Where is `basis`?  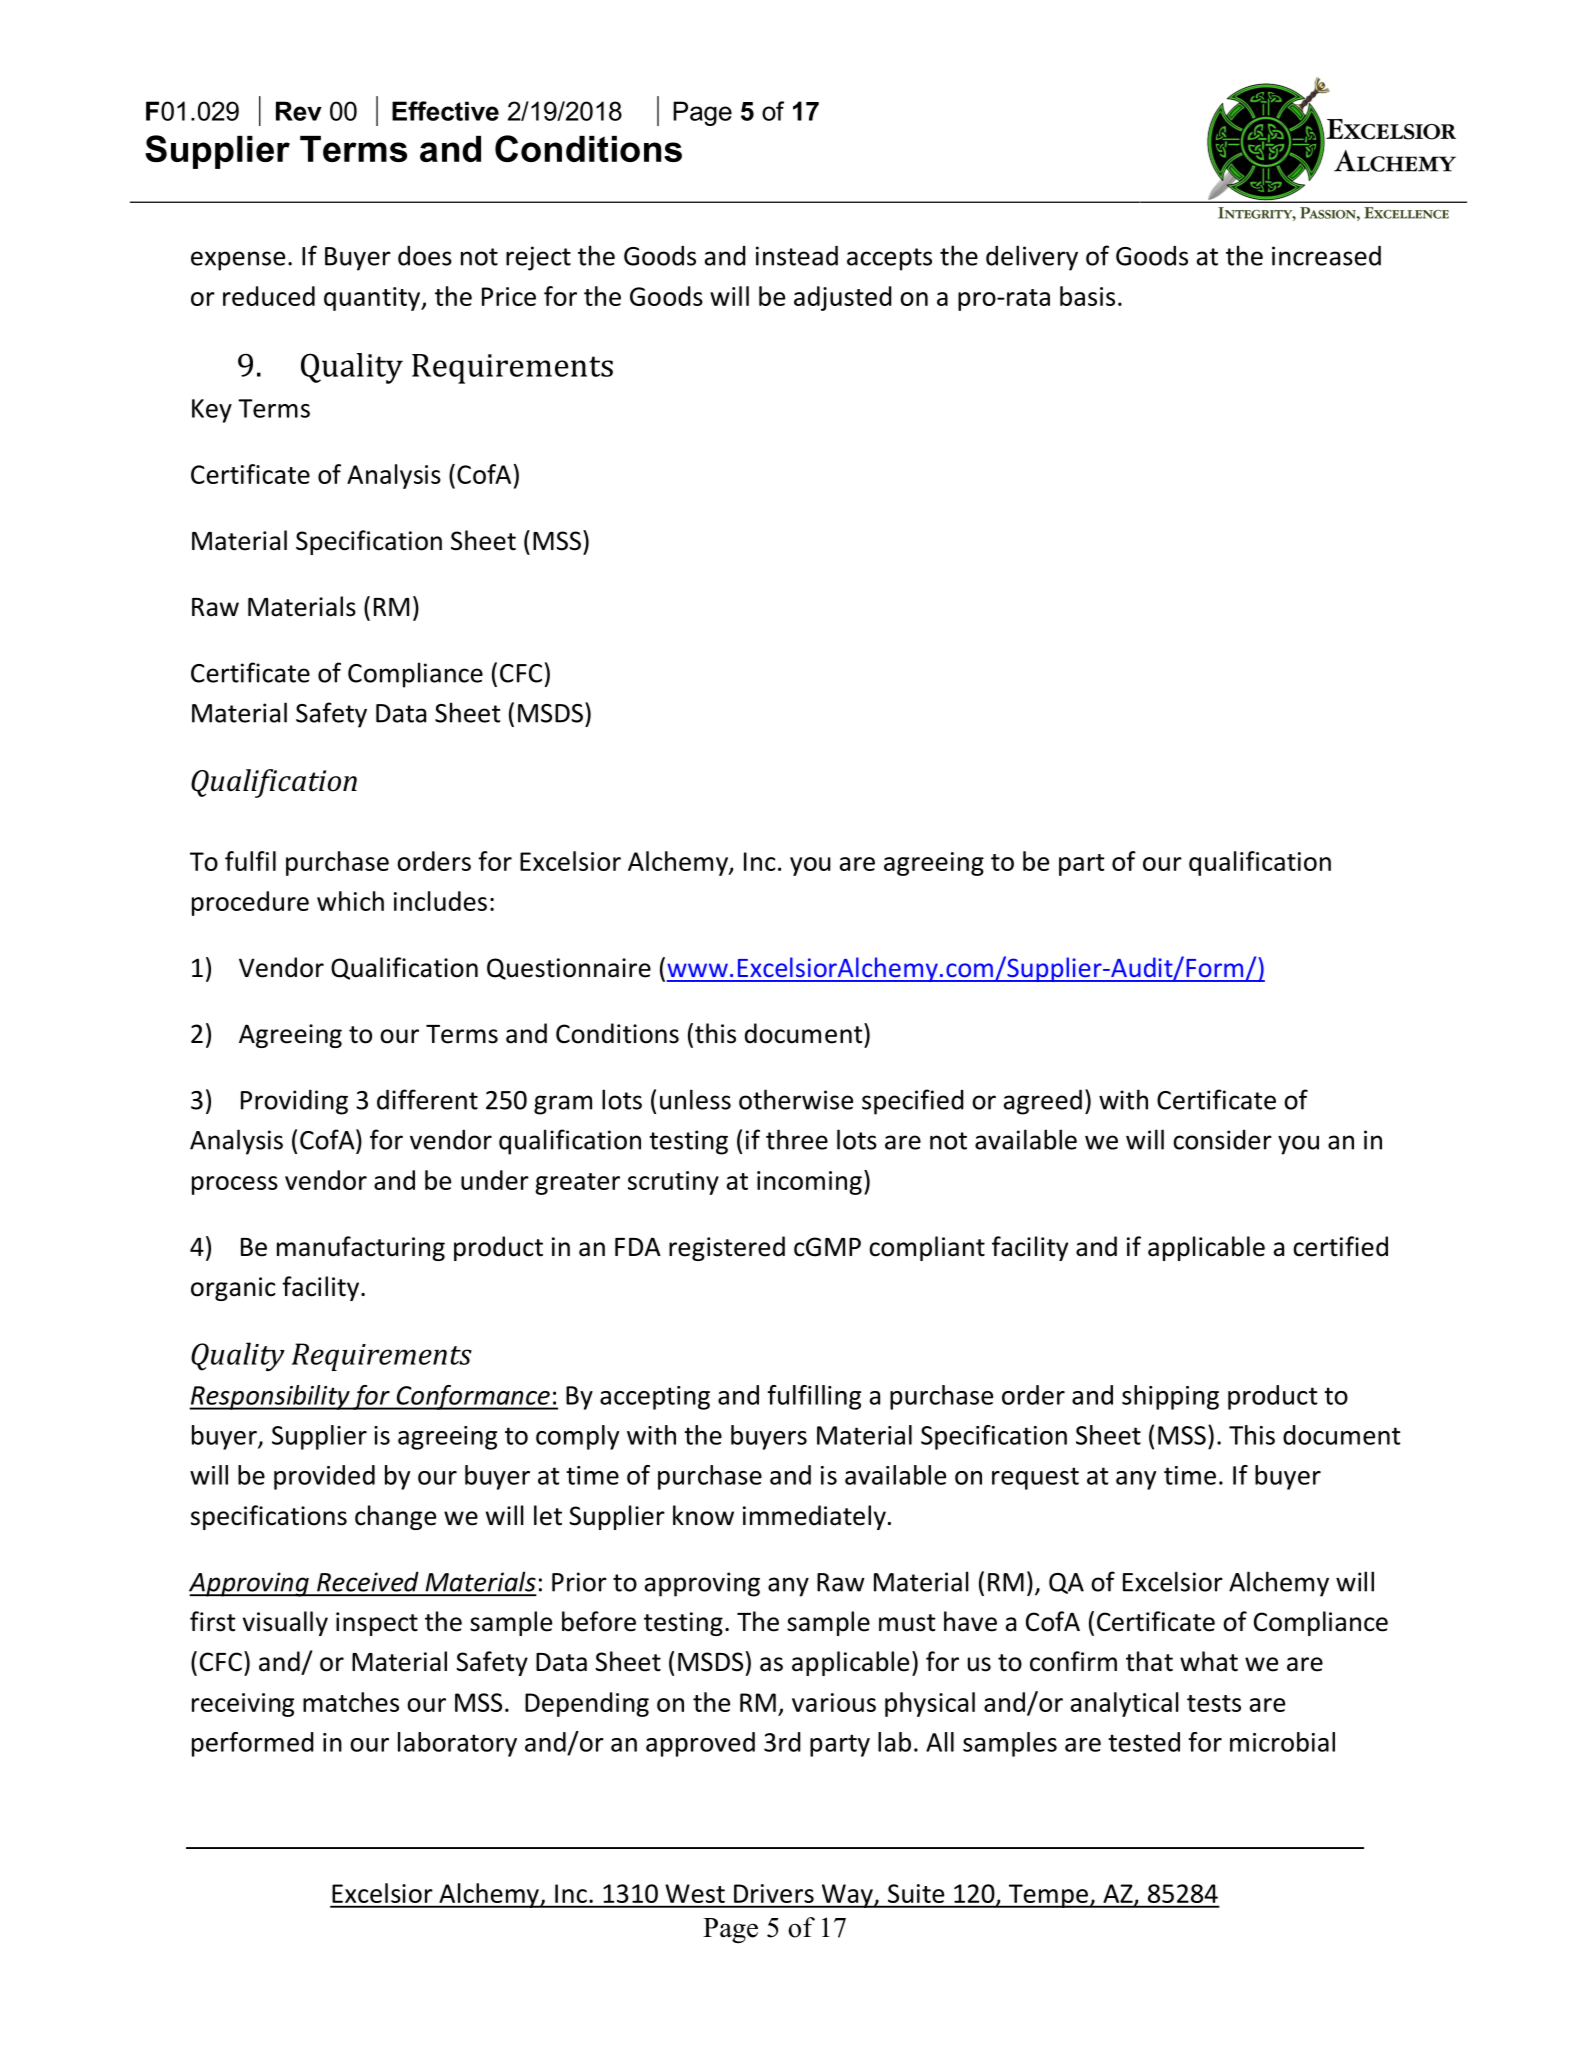
basis is located at coordinates (1087, 296).
